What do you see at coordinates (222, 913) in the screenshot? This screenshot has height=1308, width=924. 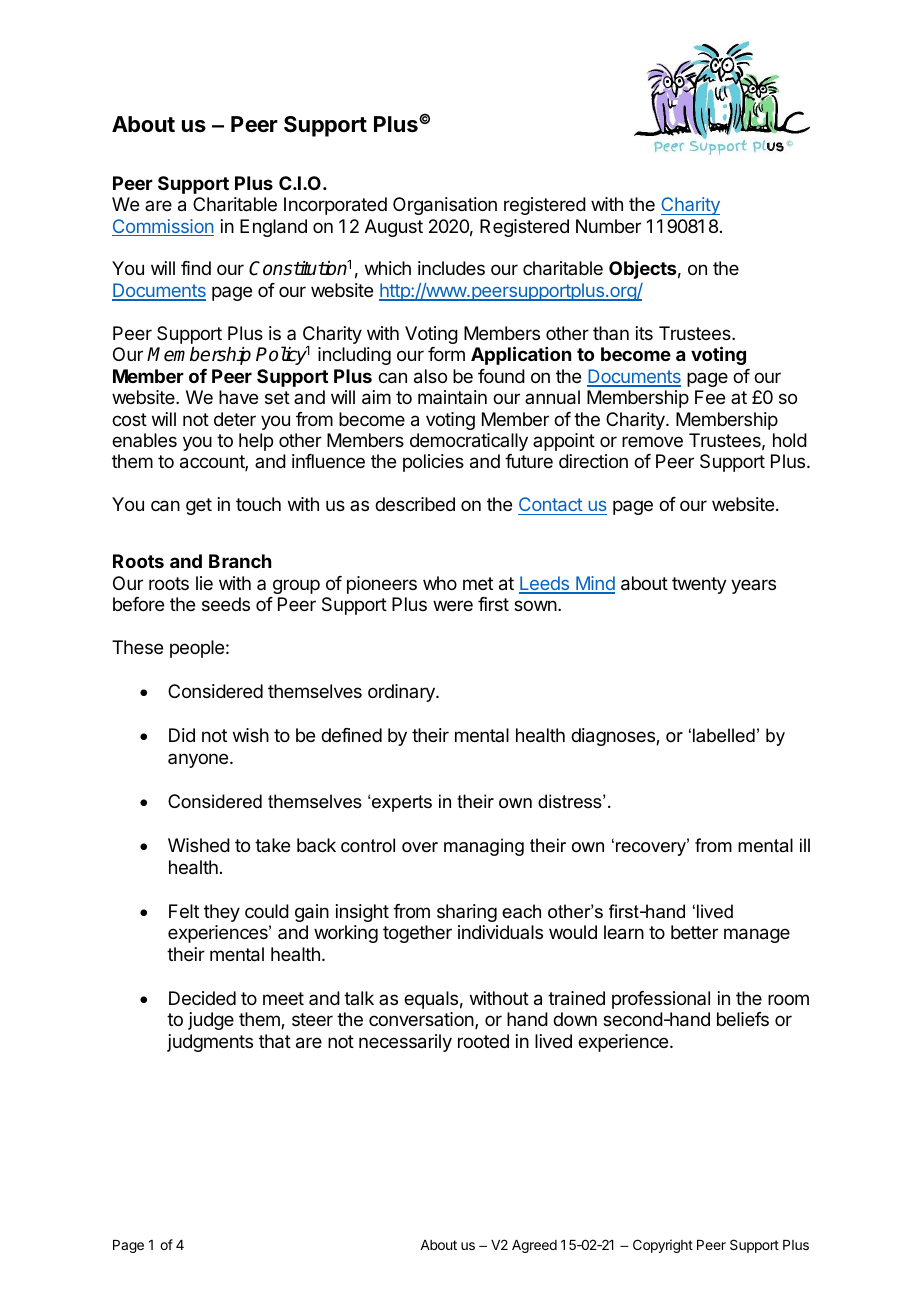 I see `they` at bounding box center [222, 913].
